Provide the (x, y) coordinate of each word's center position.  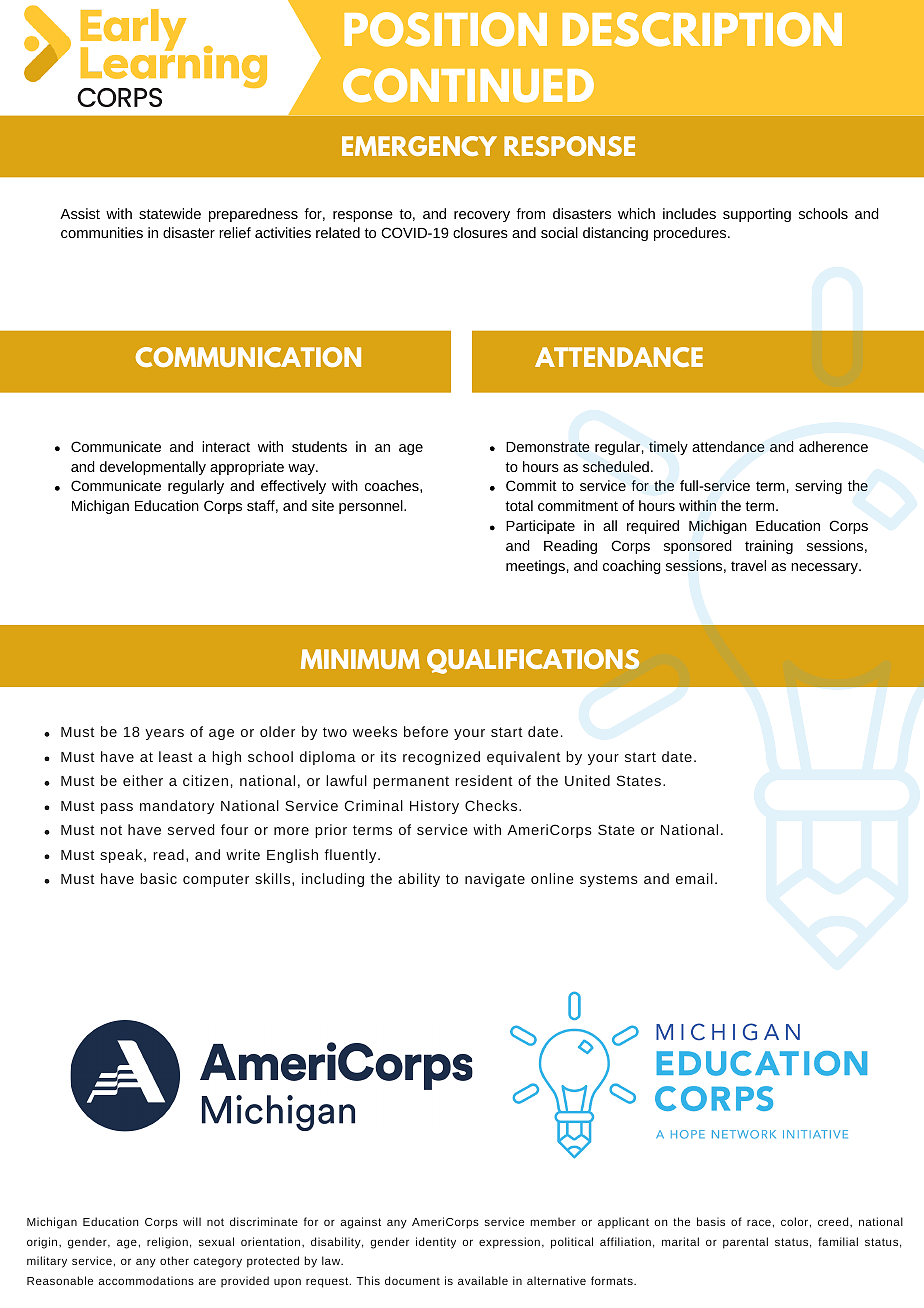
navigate (495, 880)
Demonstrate (548, 447)
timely (668, 448)
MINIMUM (360, 659)
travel (748, 565)
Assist (80, 213)
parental (745, 1243)
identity (436, 1243)
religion (167, 1243)
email (694, 878)
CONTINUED (468, 85)
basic (158, 878)
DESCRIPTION (702, 29)
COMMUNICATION (248, 357)
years (164, 734)
